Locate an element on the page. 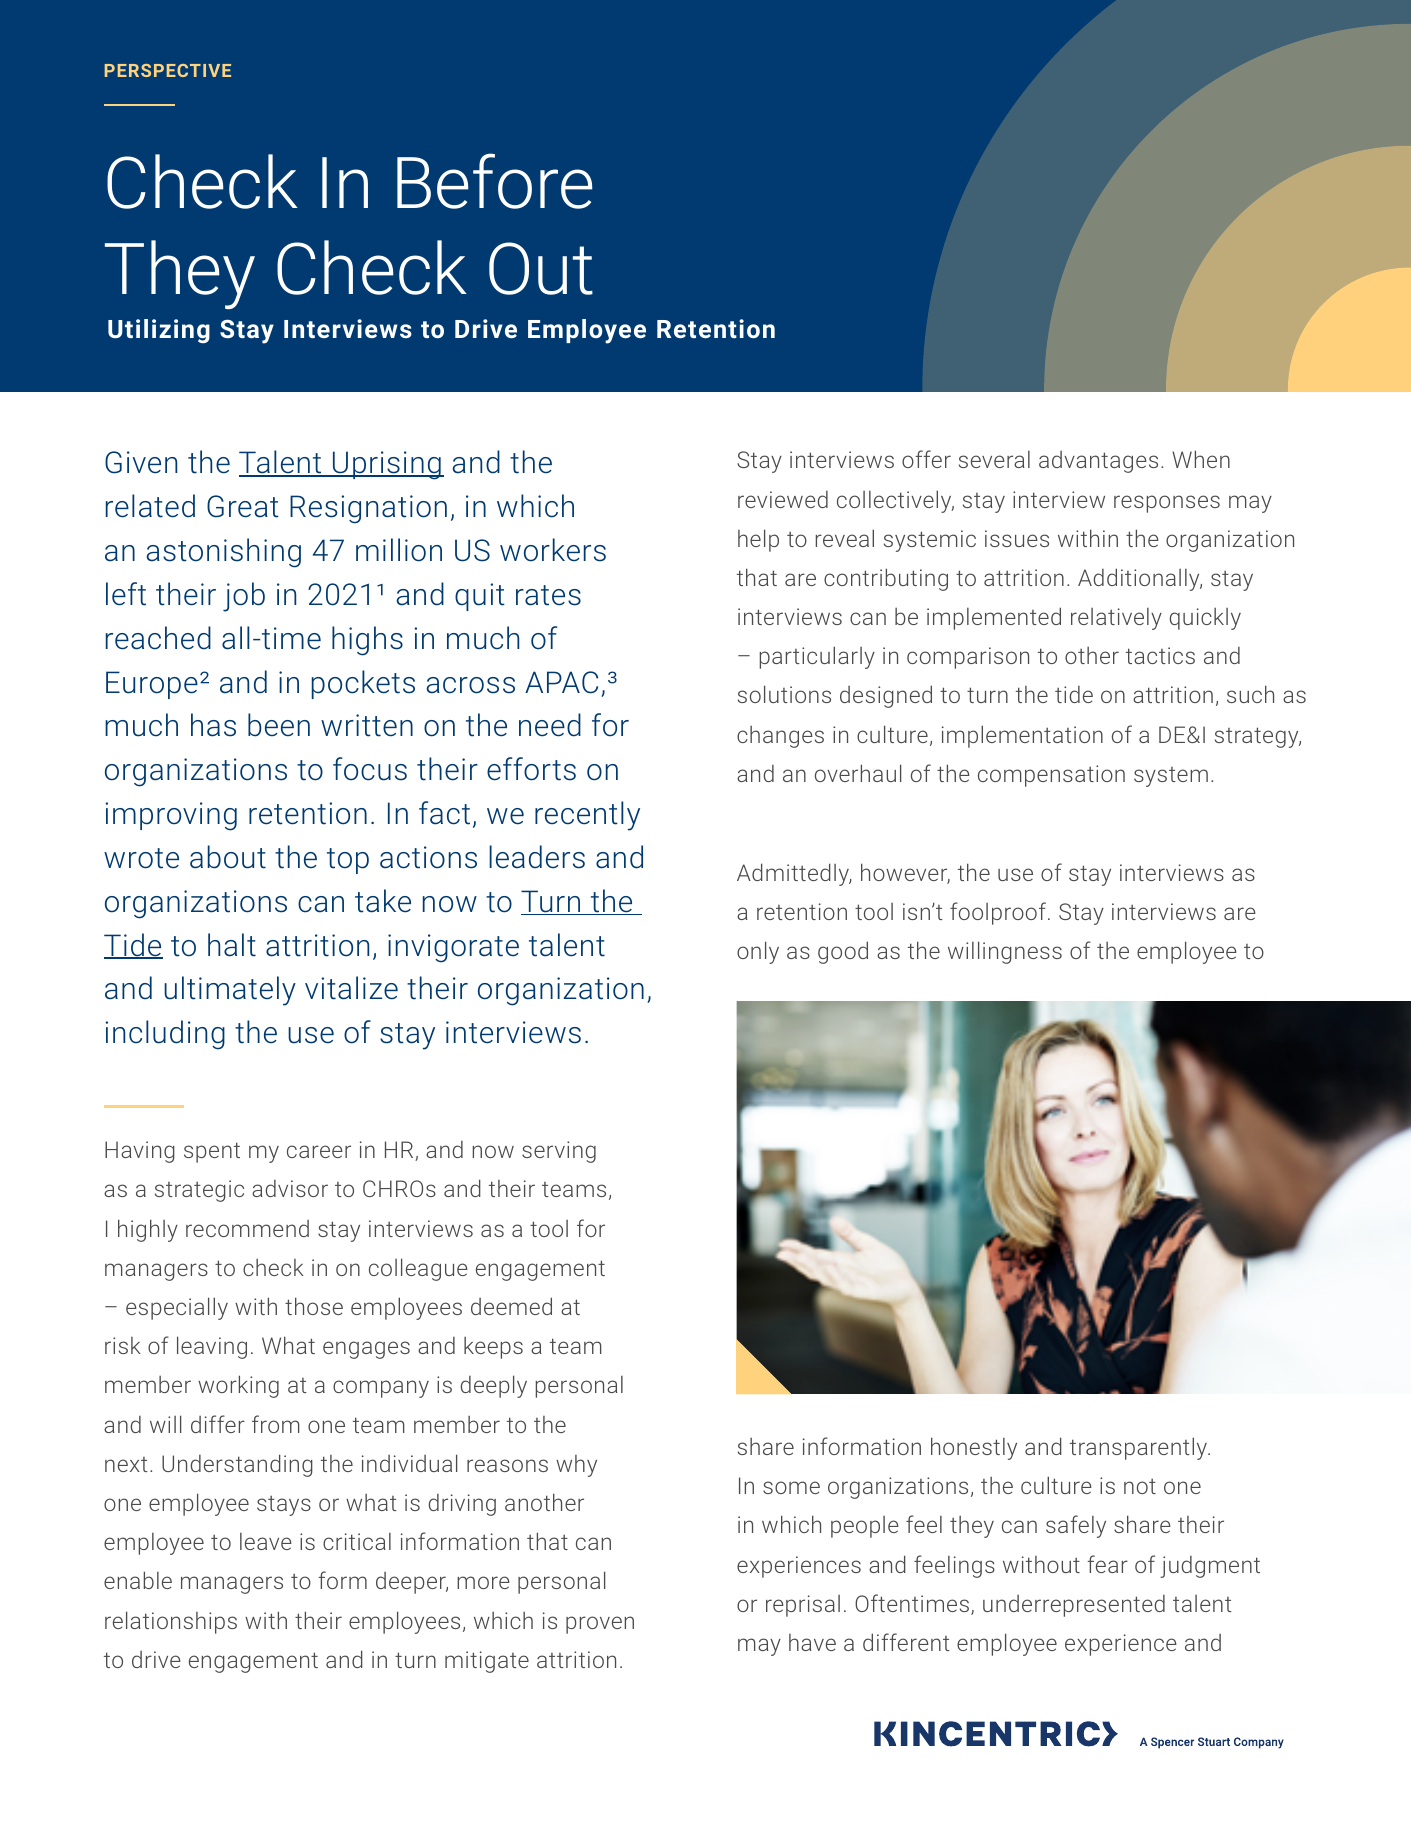  Great is located at coordinates (243, 506).
